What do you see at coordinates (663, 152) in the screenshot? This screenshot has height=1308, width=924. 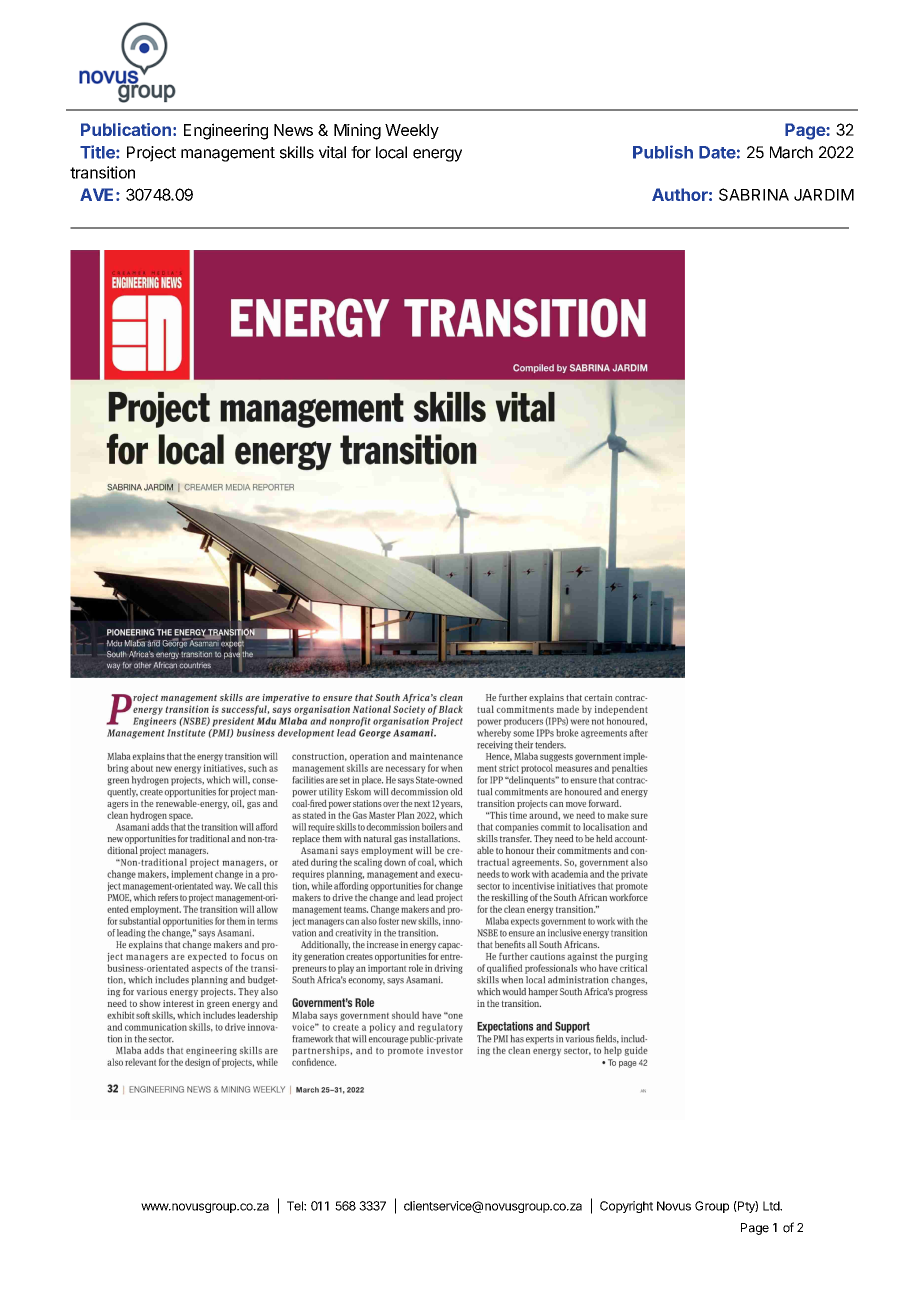 I see `Publish` at bounding box center [663, 152].
